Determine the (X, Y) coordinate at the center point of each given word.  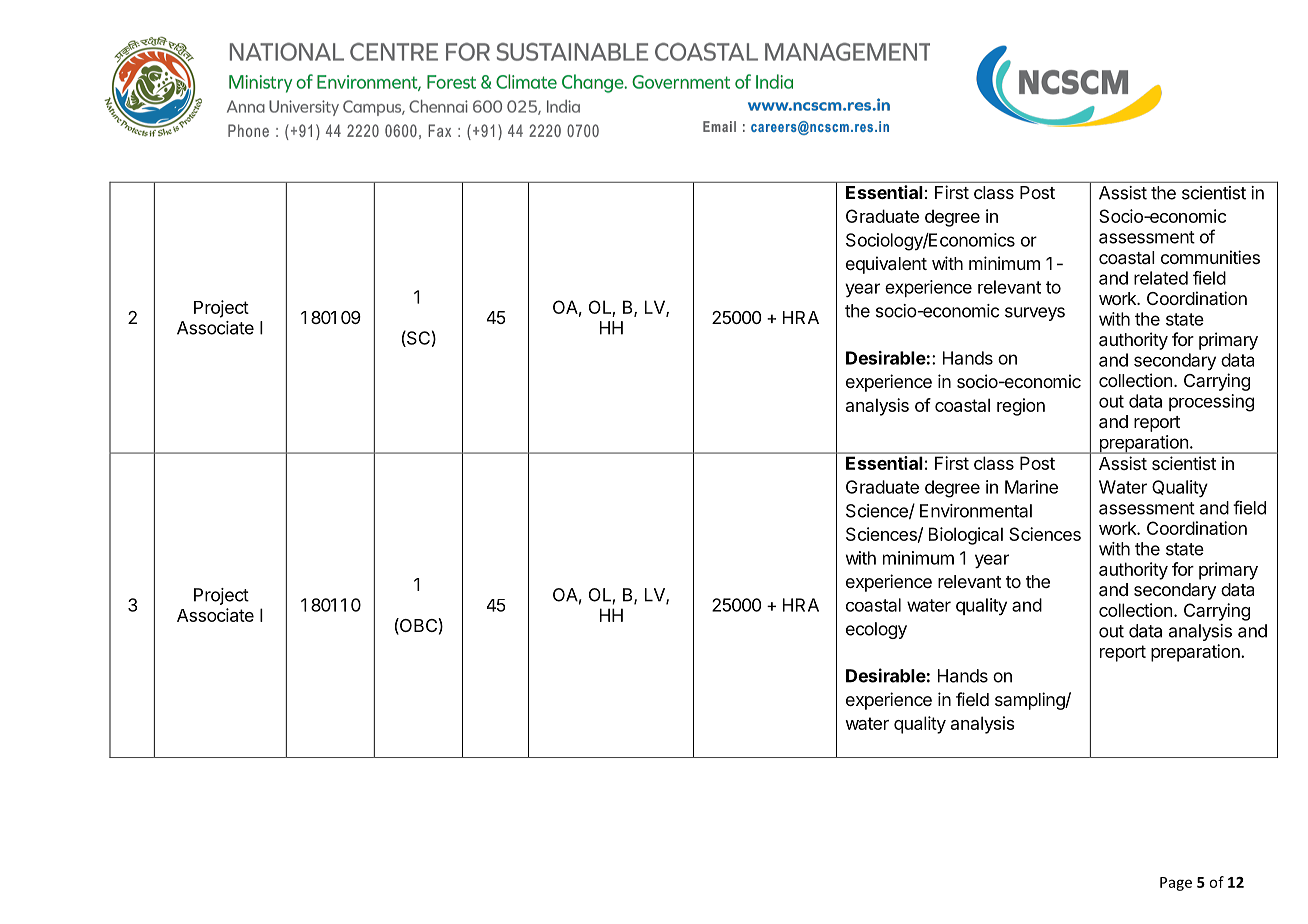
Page (1176, 884)
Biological (966, 536)
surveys (1035, 314)
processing (1211, 403)
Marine (1031, 487)
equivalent (886, 265)
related (1161, 278)
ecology (876, 630)
